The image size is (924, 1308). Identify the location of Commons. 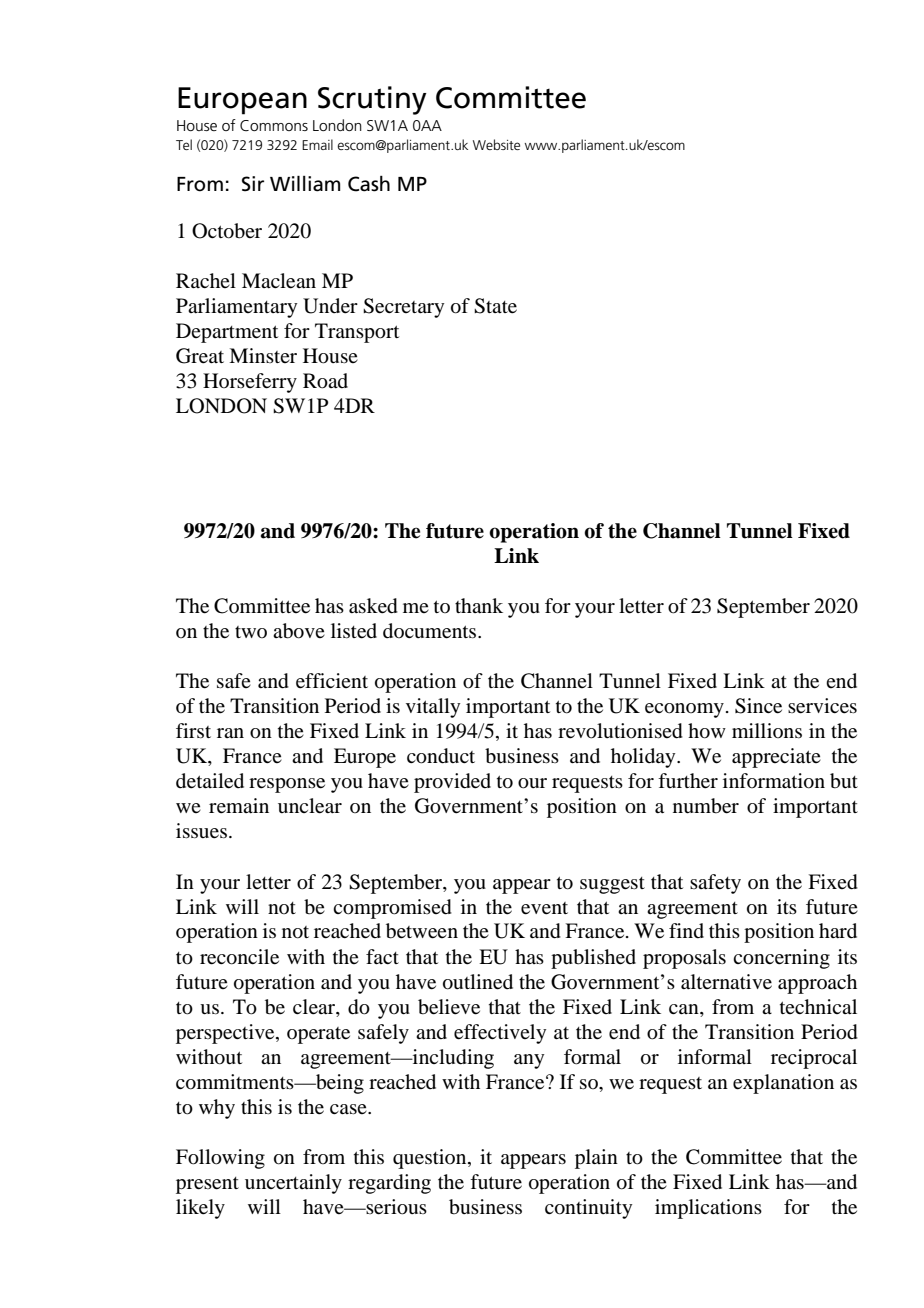
(274, 125).
